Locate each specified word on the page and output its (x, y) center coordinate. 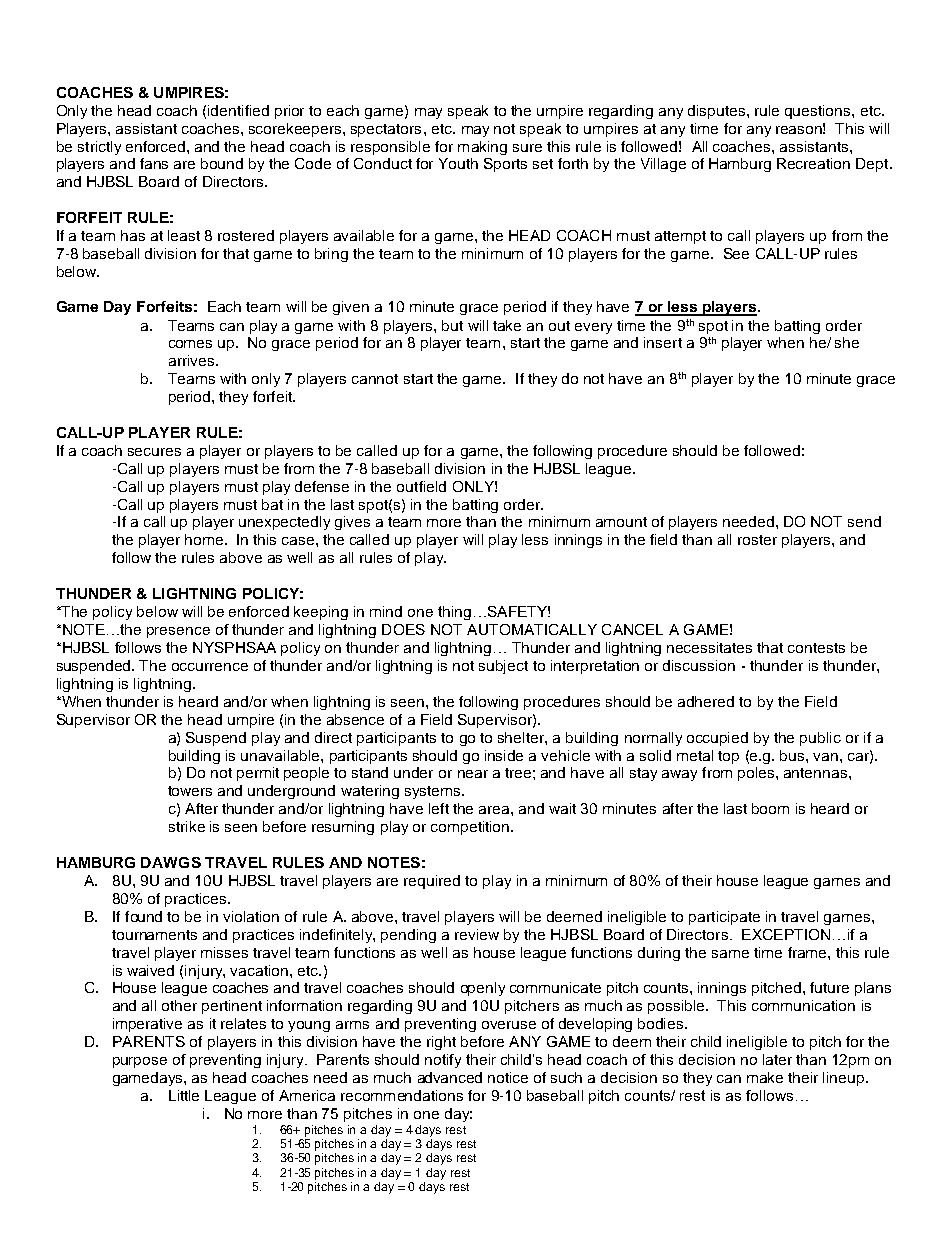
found (143, 916)
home (204, 539)
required (432, 882)
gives (352, 523)
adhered (706, 701)
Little (184, 1095)
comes (190, 344)
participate (724, 918)
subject (503, 667)
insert (663, 342)
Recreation (813, 163)
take (507, 325)
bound (222, 163)
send (864, 521)
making (482, 148)
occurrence (210, 667)
